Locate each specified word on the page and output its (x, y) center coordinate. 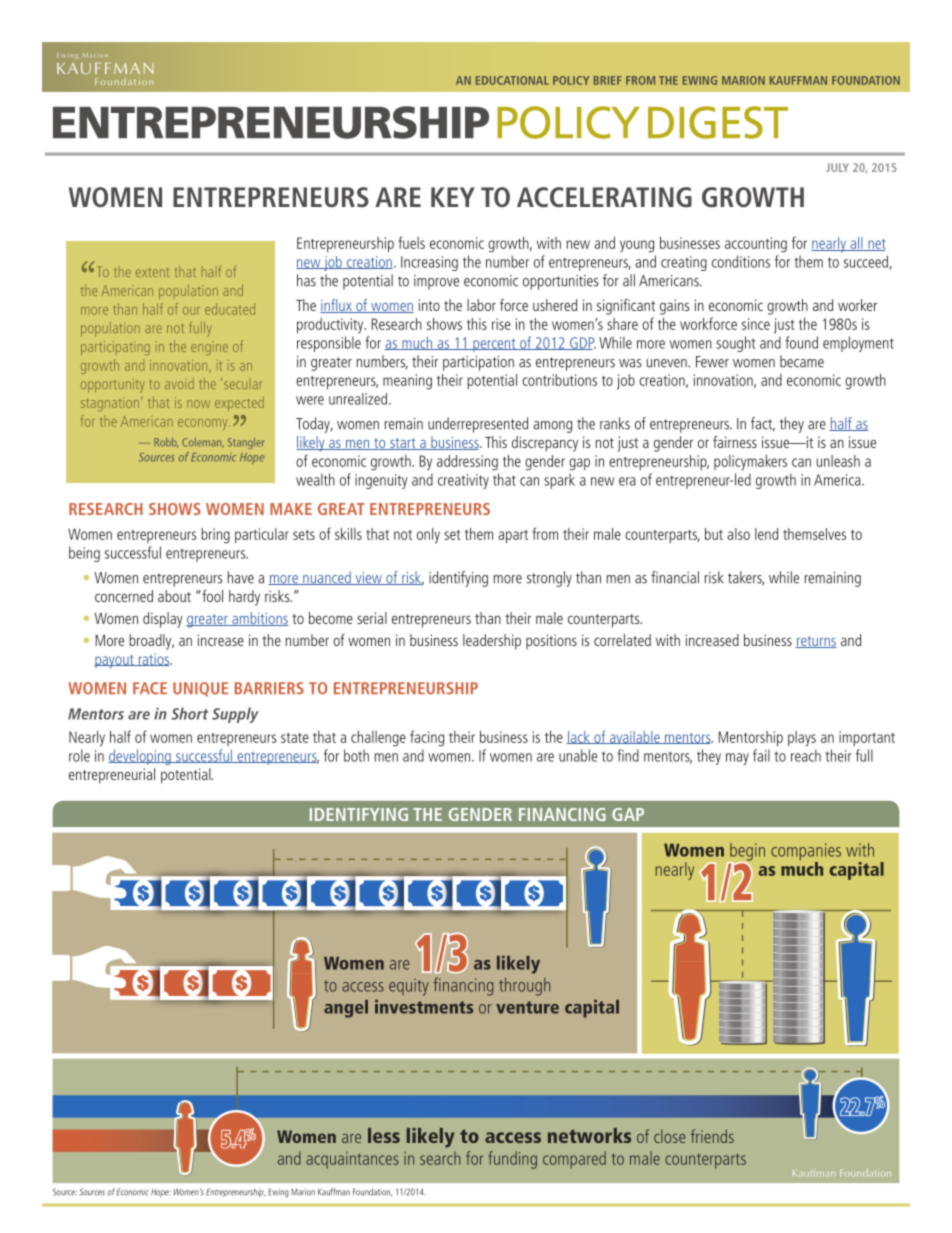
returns (816, 642)
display (163, 620)
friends (712, 1136)
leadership (492, 642)
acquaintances (352, 1160)
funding (512, 1160)
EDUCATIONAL (512, 80)
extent (152, 272)
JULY (837, 167)
